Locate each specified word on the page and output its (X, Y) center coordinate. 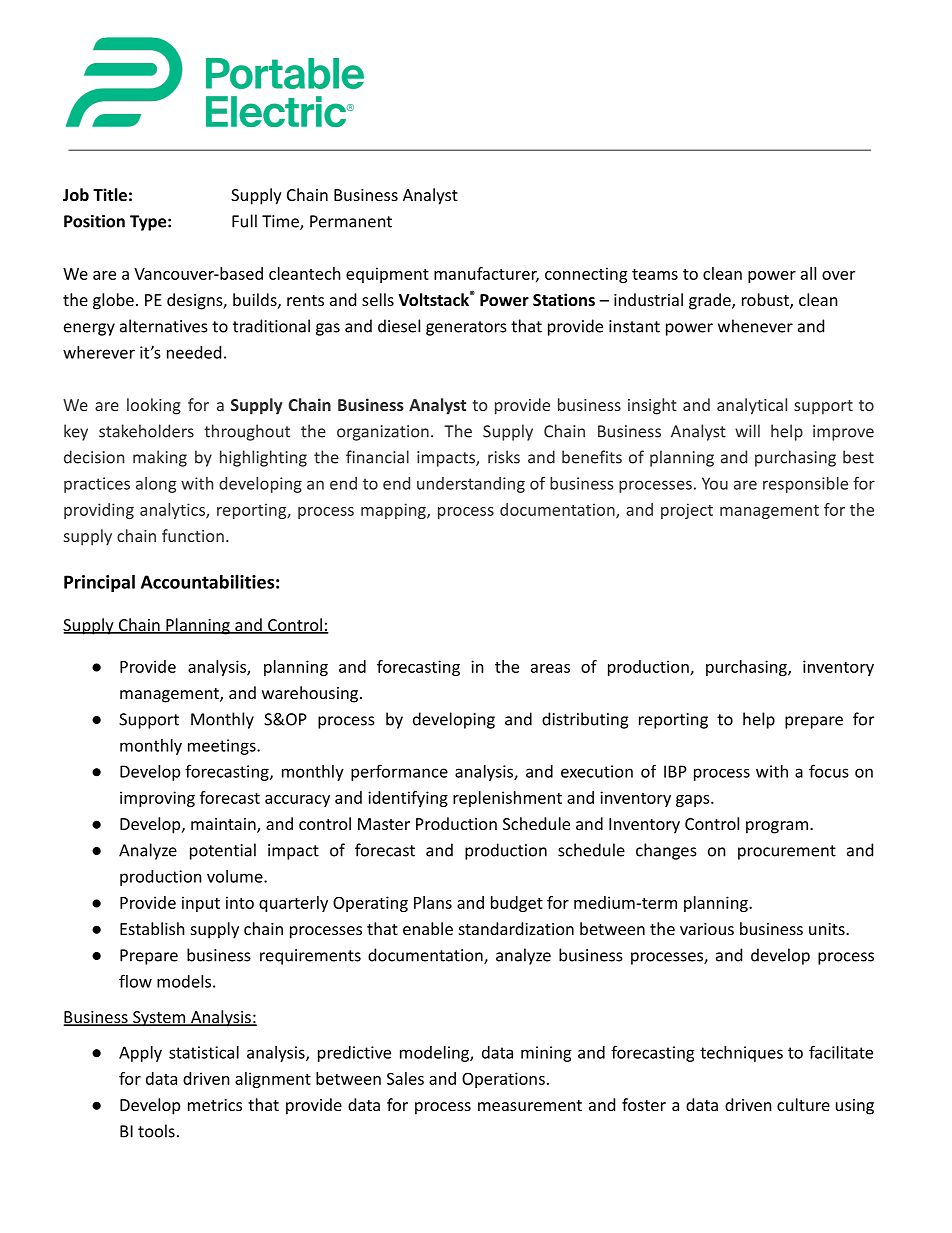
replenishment (507, 799)
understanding (471, 485)
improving (157, 799)
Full (244, 221)
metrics (215, 1105)
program (777, 827)
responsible (805, 485)
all (808, 273)
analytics (173, 511)
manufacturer (486, 274)
